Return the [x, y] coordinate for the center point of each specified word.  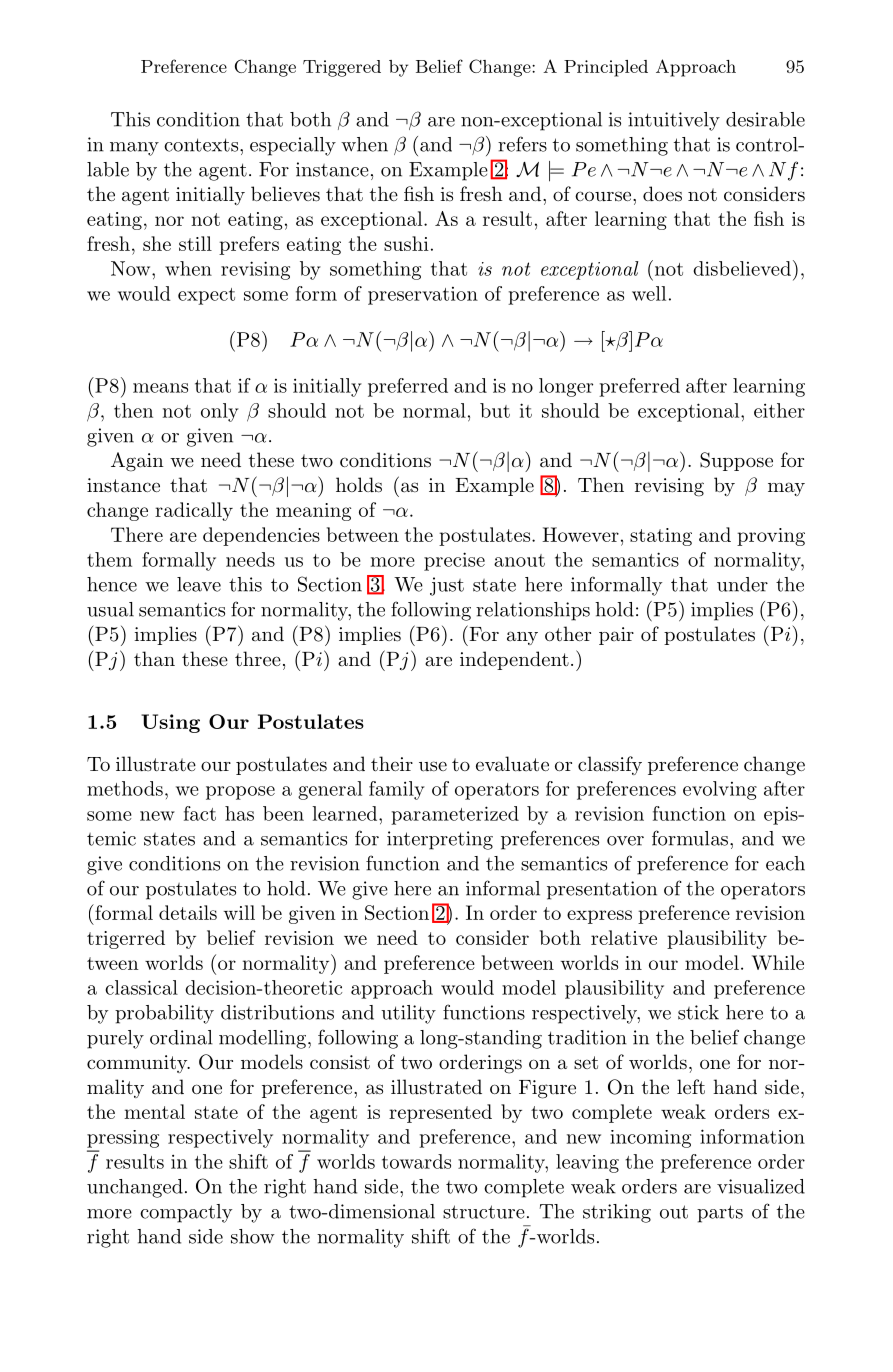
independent [514, 660]
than [154, 659]
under [742, 584]
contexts [202, 145]
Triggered [342, 68]
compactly [186, 1213]
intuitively [674, 121]
